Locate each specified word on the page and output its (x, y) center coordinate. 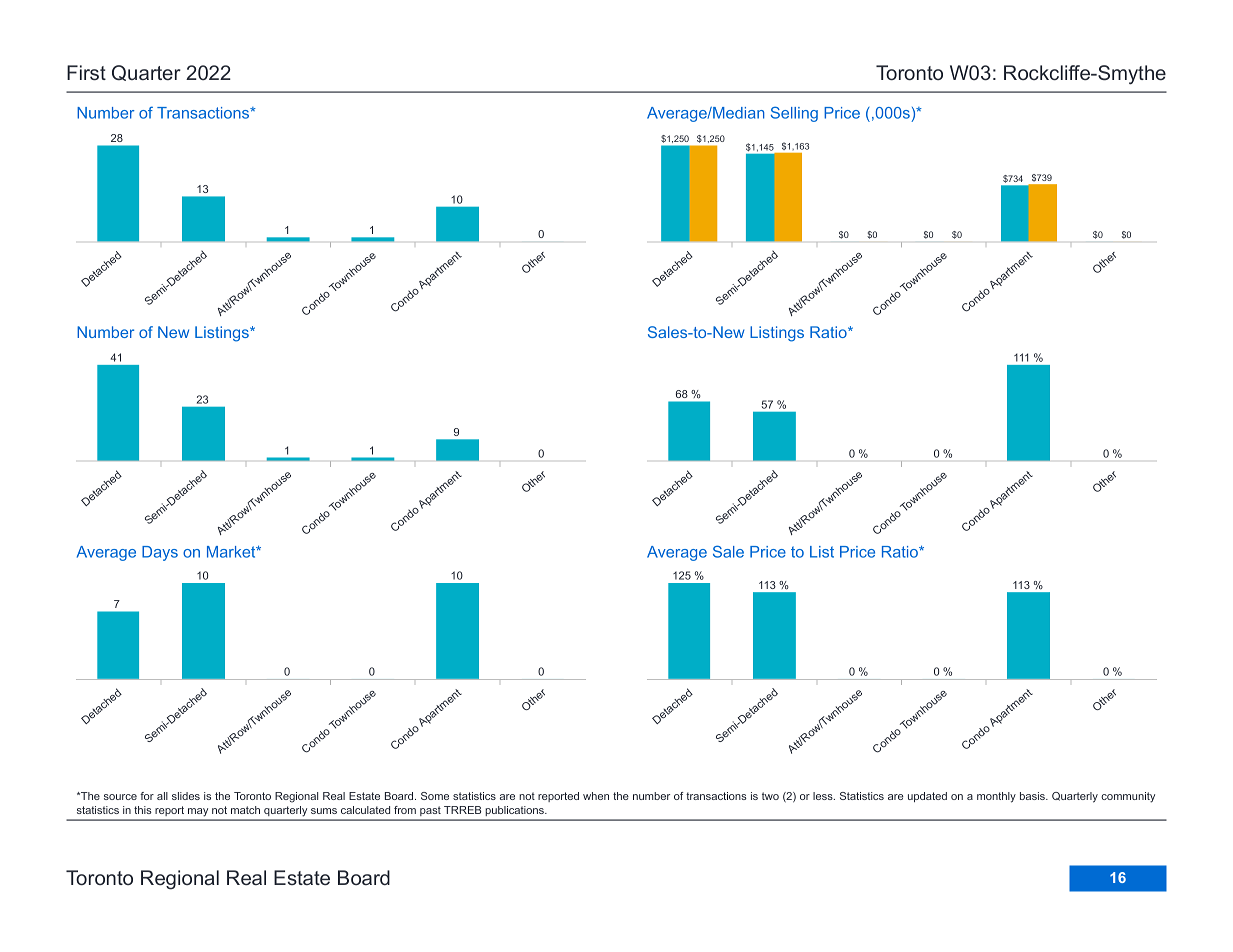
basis (1033, 796)
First (86, 72)
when (596, 796)
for (147, 796)
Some (435, 796)
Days (160, 553)
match (245, 810)
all (162, 796)
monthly (996, 797)
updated (927, 797)
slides (186, 796)
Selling (794, 114)
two (770, 796)
